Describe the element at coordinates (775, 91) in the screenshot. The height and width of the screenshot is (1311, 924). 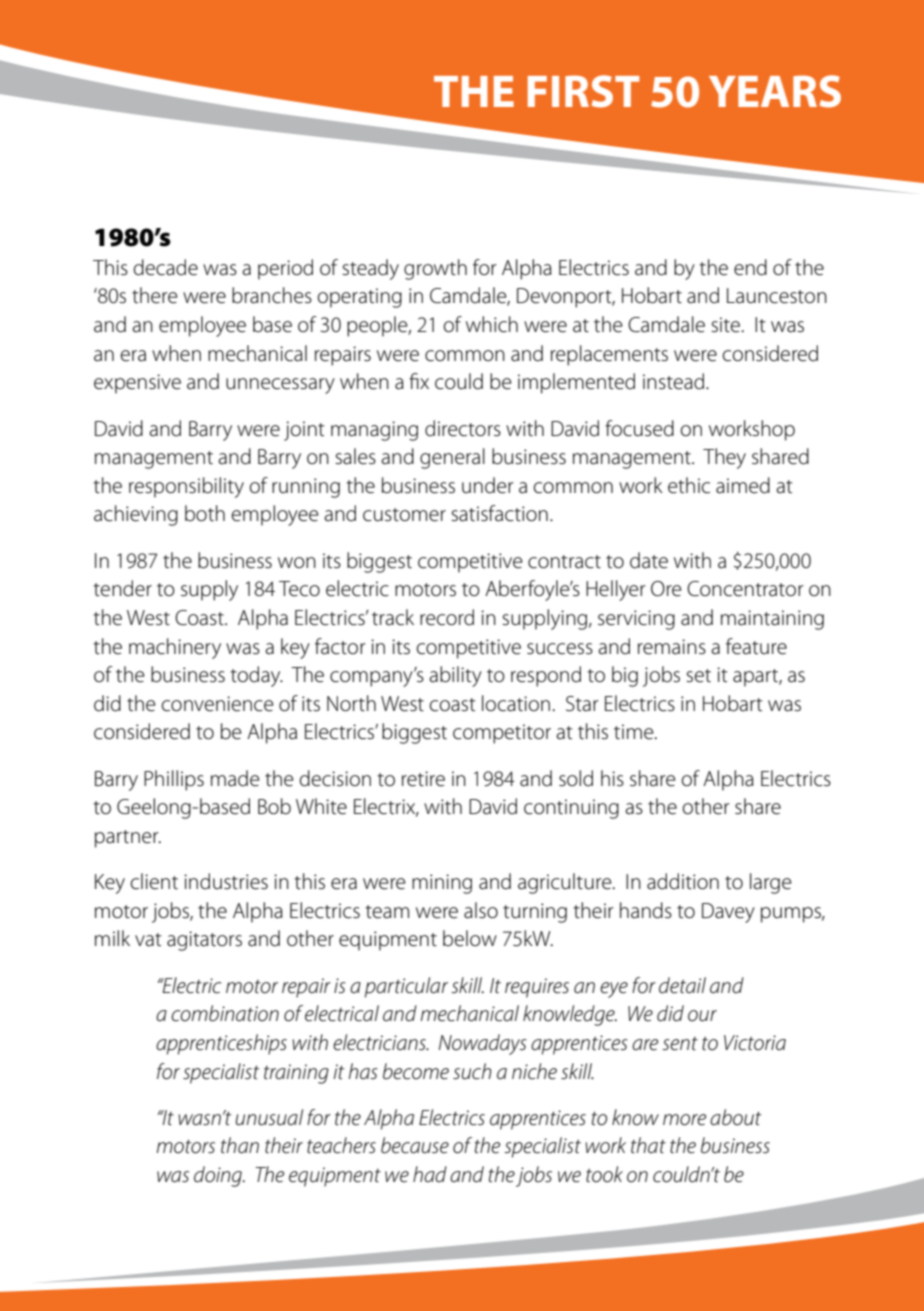
I see `YEARS` at that location.
